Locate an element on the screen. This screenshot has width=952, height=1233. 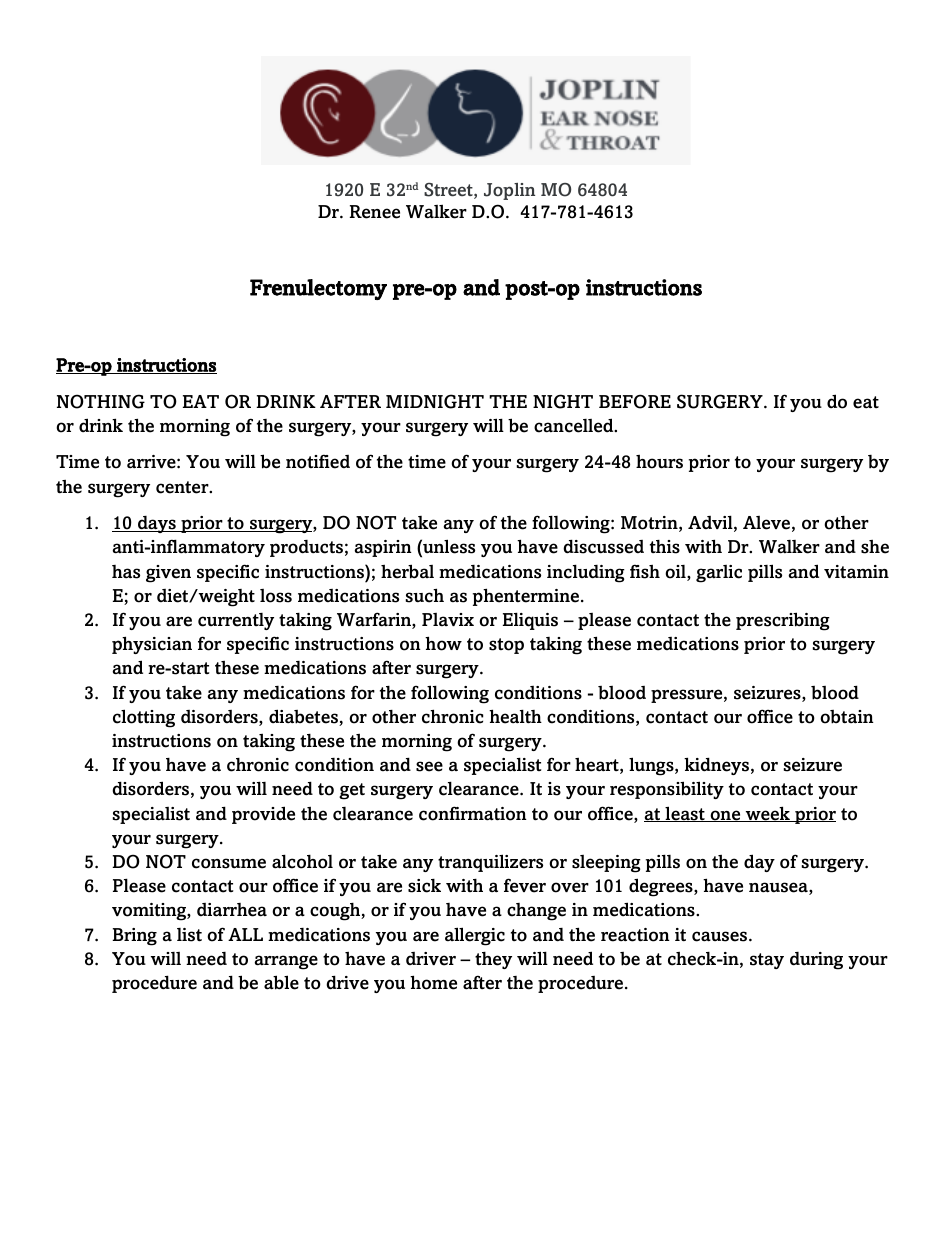
phentermine is located at coordinates (526, 597).
